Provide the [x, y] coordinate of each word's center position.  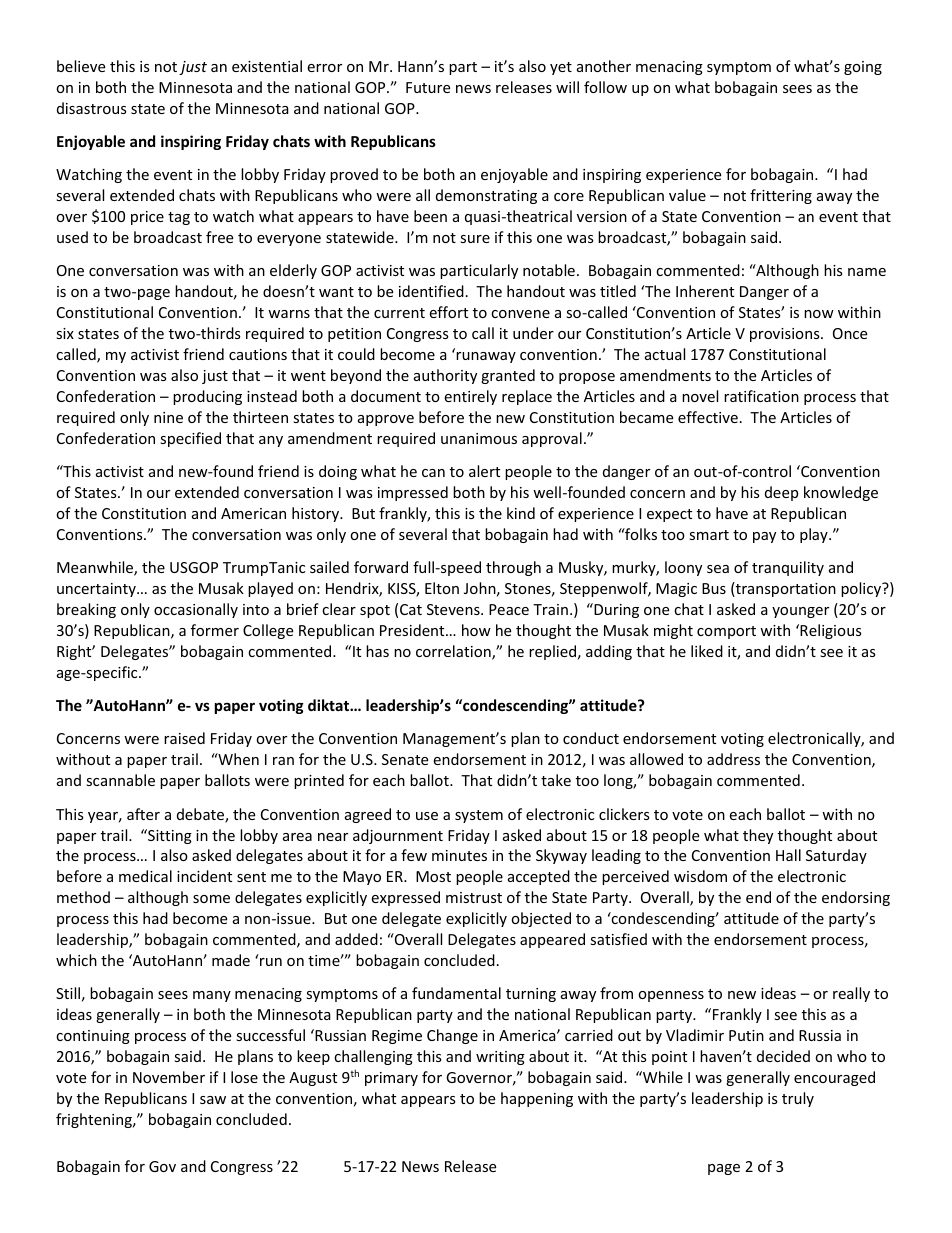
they [758, 836]
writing [500, 1058]
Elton [442, 588]
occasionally [196, 610]
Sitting [169, 836]
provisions [786, 335]
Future [428, 87]
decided [783, 1056]
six [65, 333]
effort [448, 312]
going [863, 68]
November [169, 1077]
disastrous [92, 108]
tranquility [788, 568]
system [479, 816]
